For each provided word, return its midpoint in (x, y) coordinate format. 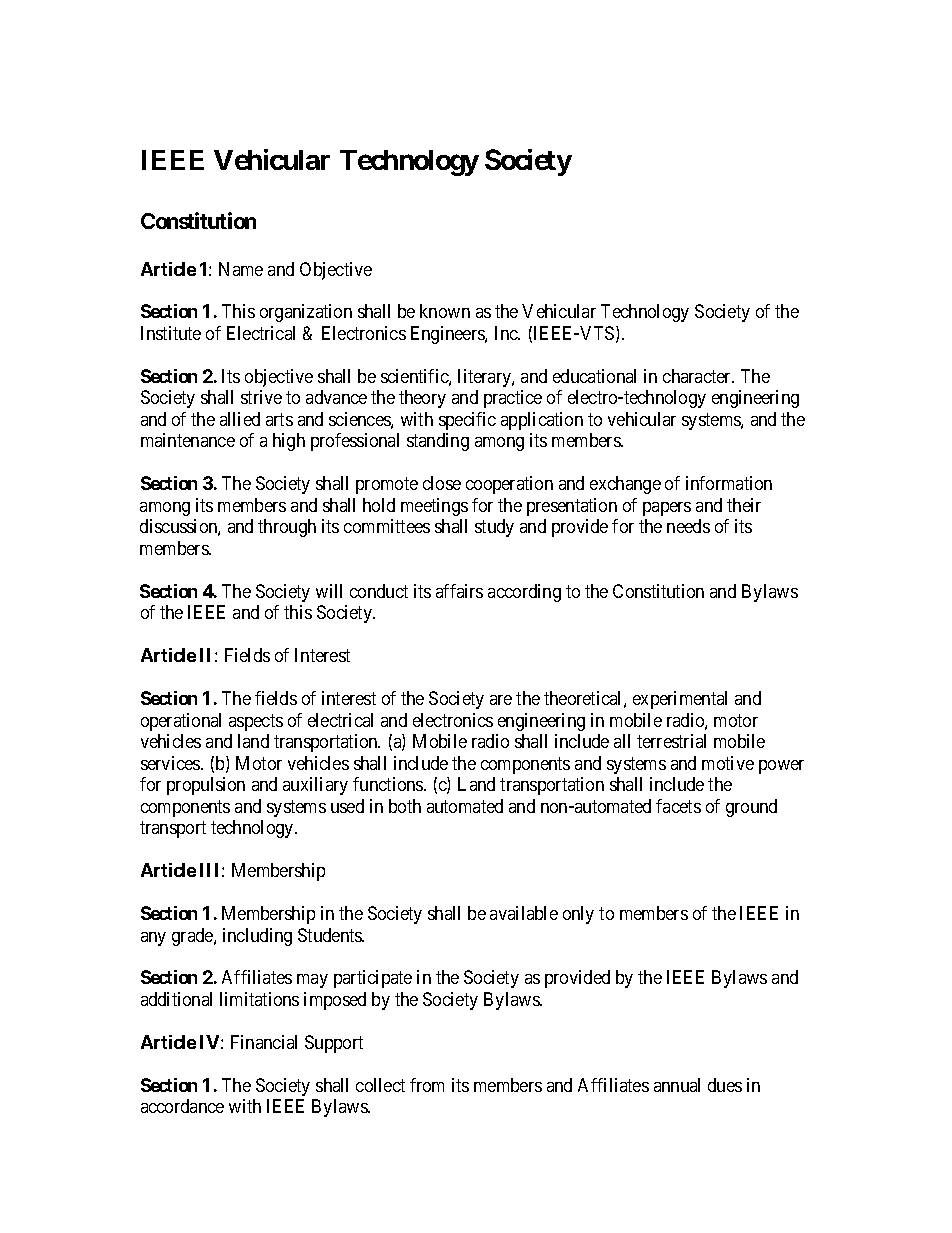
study (494, 528)
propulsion (206, 786)
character (698, 376)
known (445, 311)
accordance (182, 1106)
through (287, 528)
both (405, 806)
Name (241, 269)
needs (688, 526)
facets (678, 806)
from (427, 1085)
